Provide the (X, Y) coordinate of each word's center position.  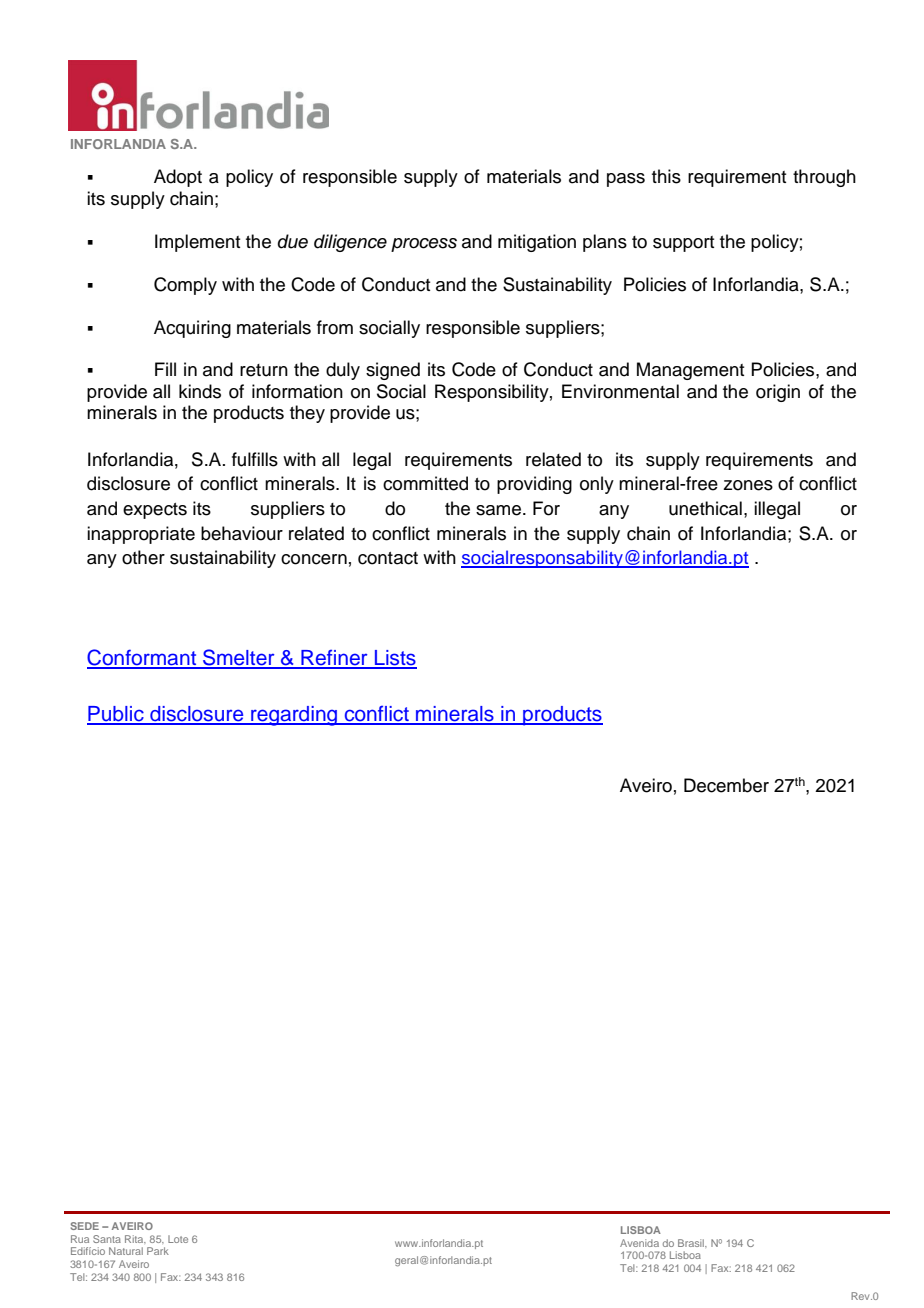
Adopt (178, 178)
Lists (395, 659)
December (726, 785)
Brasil (692, 1243)
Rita (135, 1239)
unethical (705, 508)
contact (388, 558)
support (683, 244)
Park (158, 1251)
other (143, 557)
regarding (294, 716)
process (424, 245)
